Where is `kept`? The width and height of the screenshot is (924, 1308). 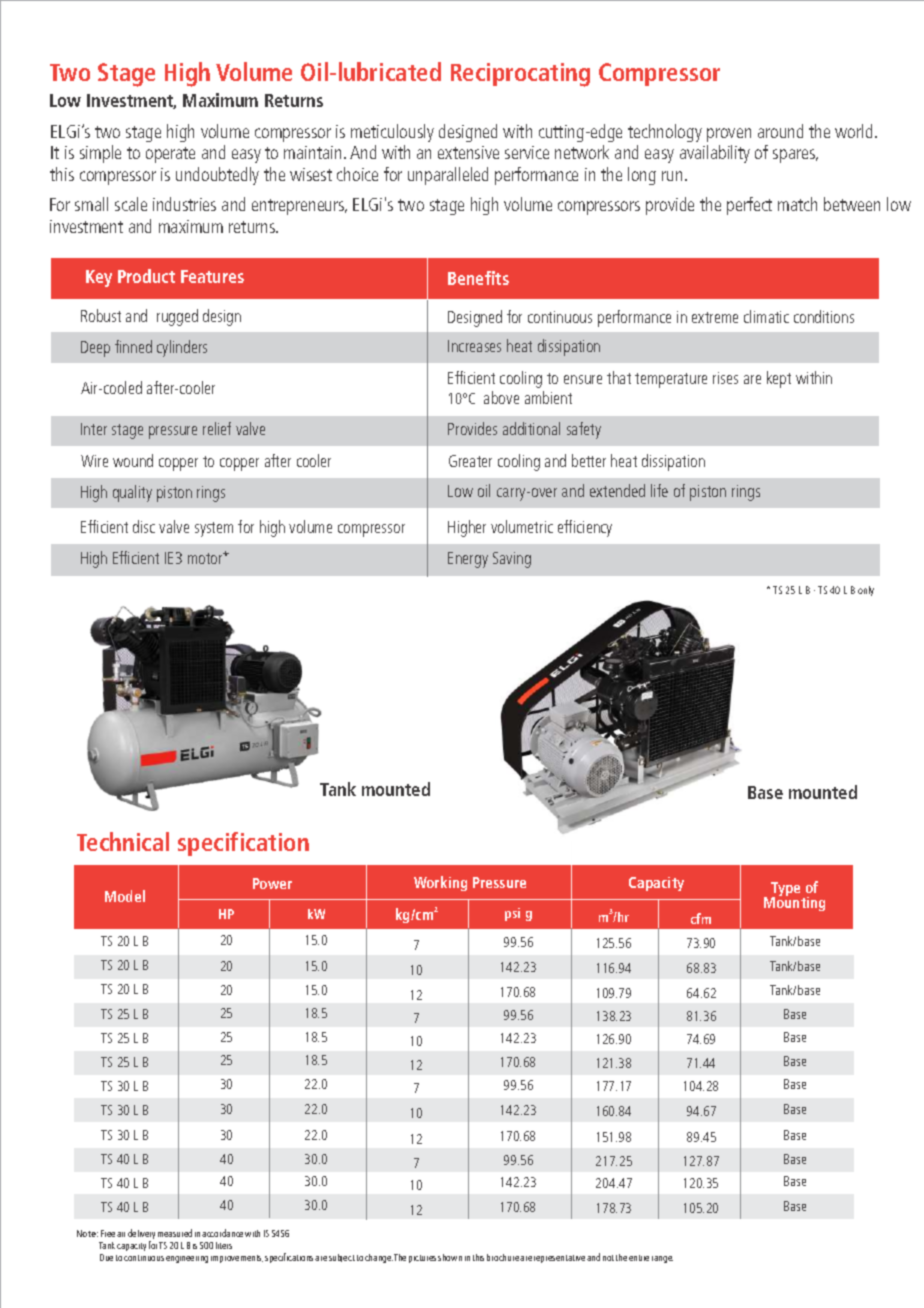
kept is located at coordinates (779, 379).
